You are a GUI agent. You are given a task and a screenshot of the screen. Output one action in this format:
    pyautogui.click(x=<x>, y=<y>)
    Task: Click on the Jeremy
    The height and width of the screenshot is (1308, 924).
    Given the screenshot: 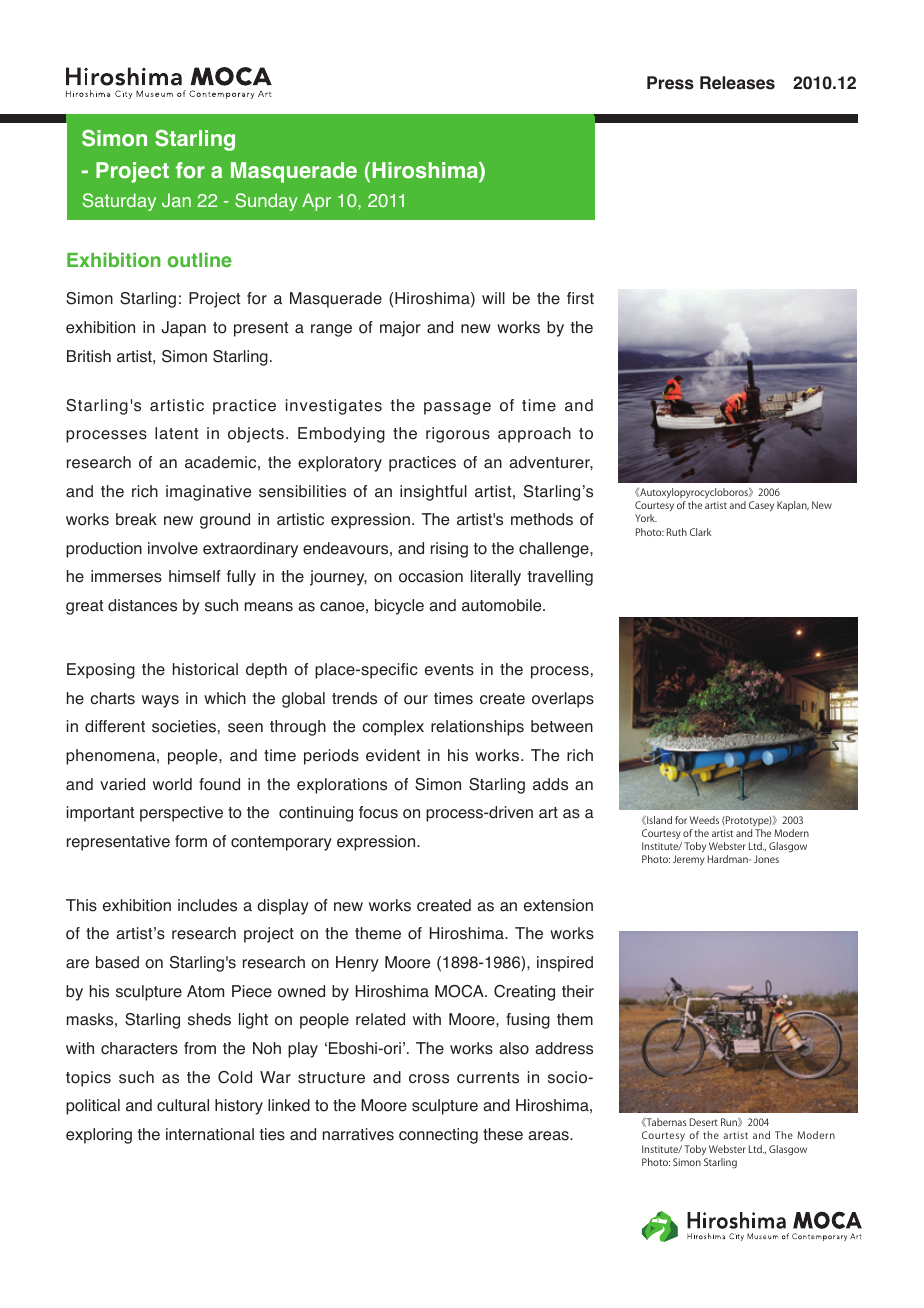 What is the action you would take?
    pyautogui.click(x=689, y=860)
